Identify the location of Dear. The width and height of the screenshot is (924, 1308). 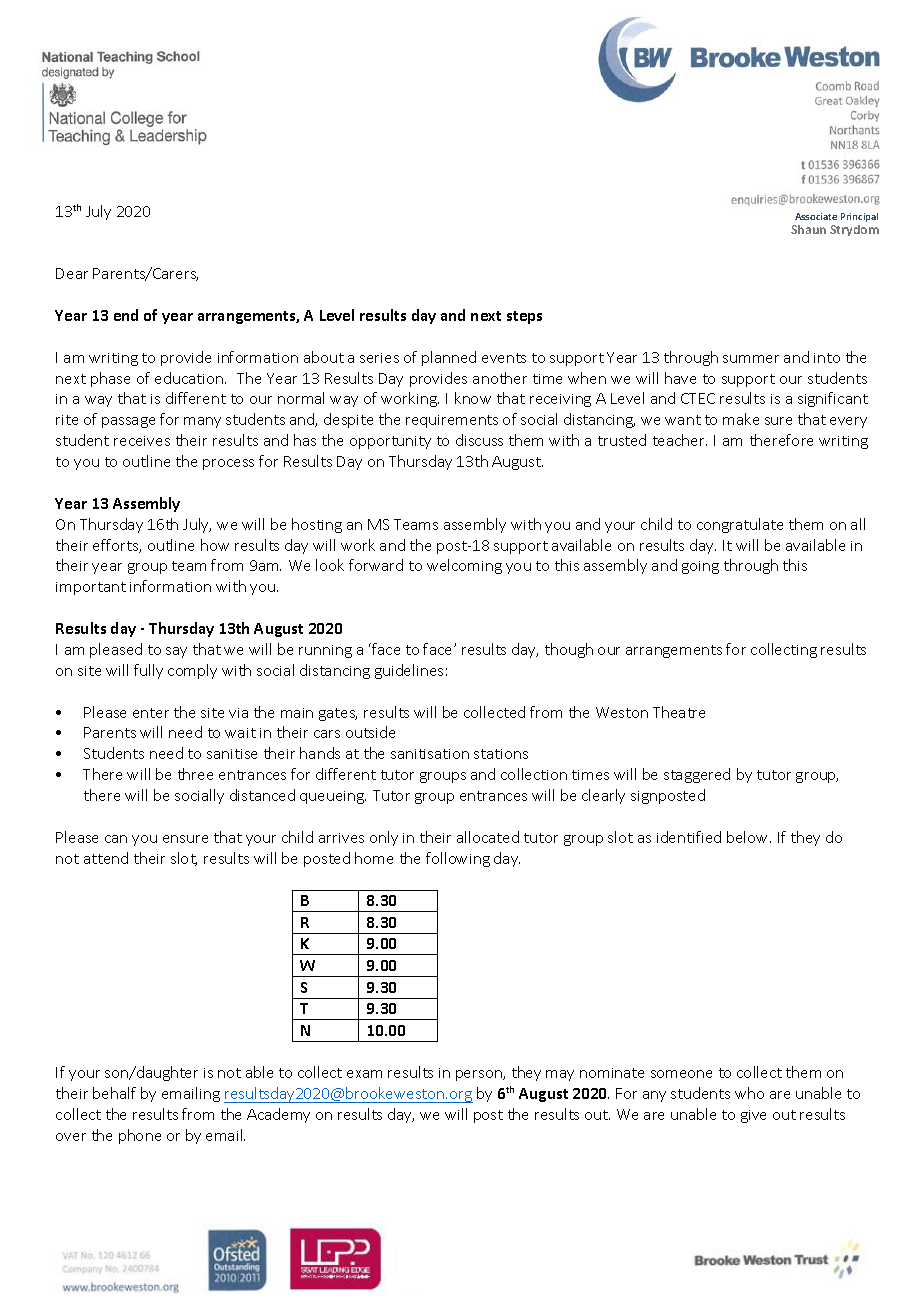
(72, 273).
